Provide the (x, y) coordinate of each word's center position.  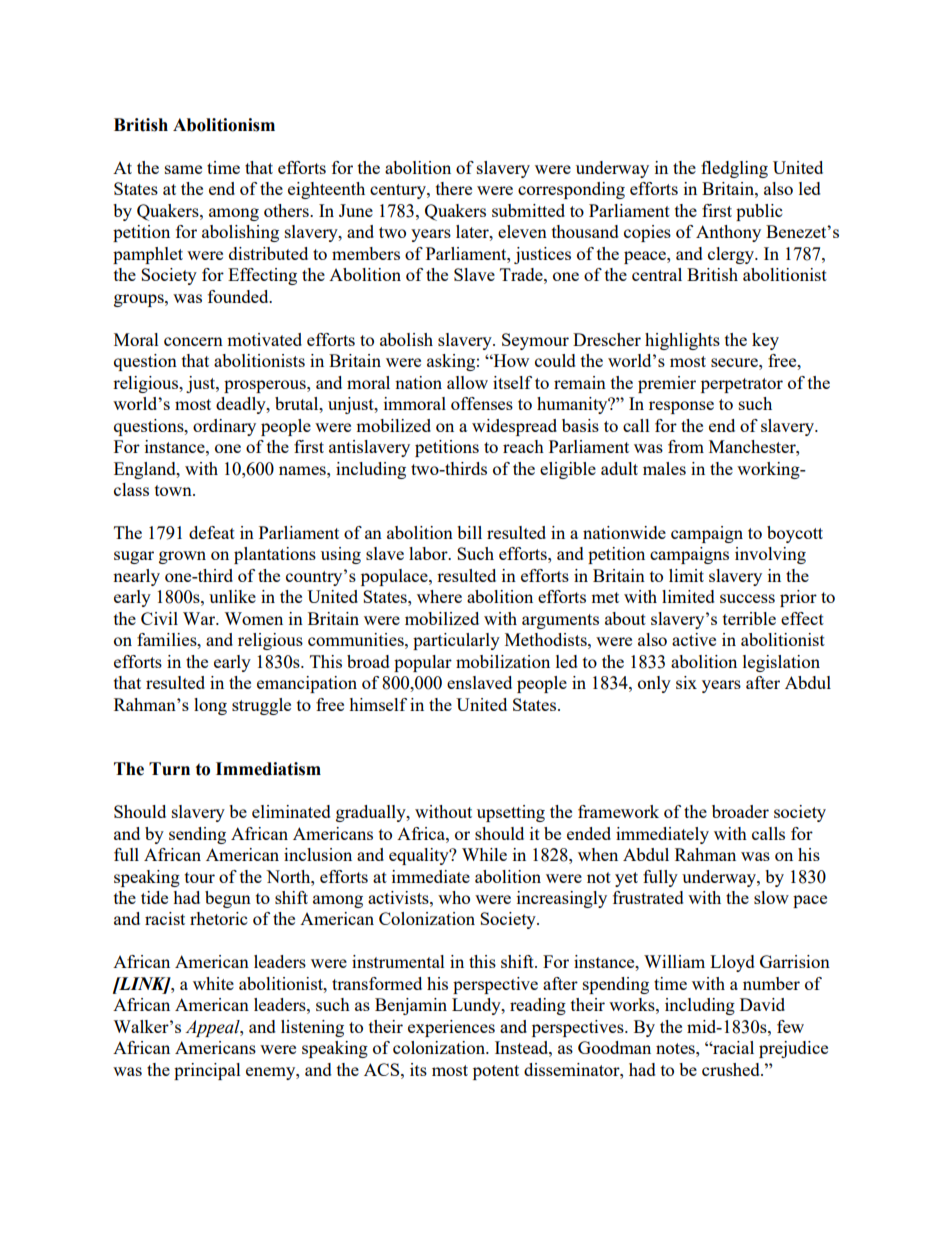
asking (451, 362)
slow (771, 897)
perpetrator (742, 385)
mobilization (503, 661)
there (454, 188)
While (484, 854)
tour (200, 877)
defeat (212, 532)
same (183, 169)
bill (469, 532)
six (686, 682)
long (210, 706)
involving (770, 555)
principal (207, 1071)
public (759, 212)
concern (193, 341)
